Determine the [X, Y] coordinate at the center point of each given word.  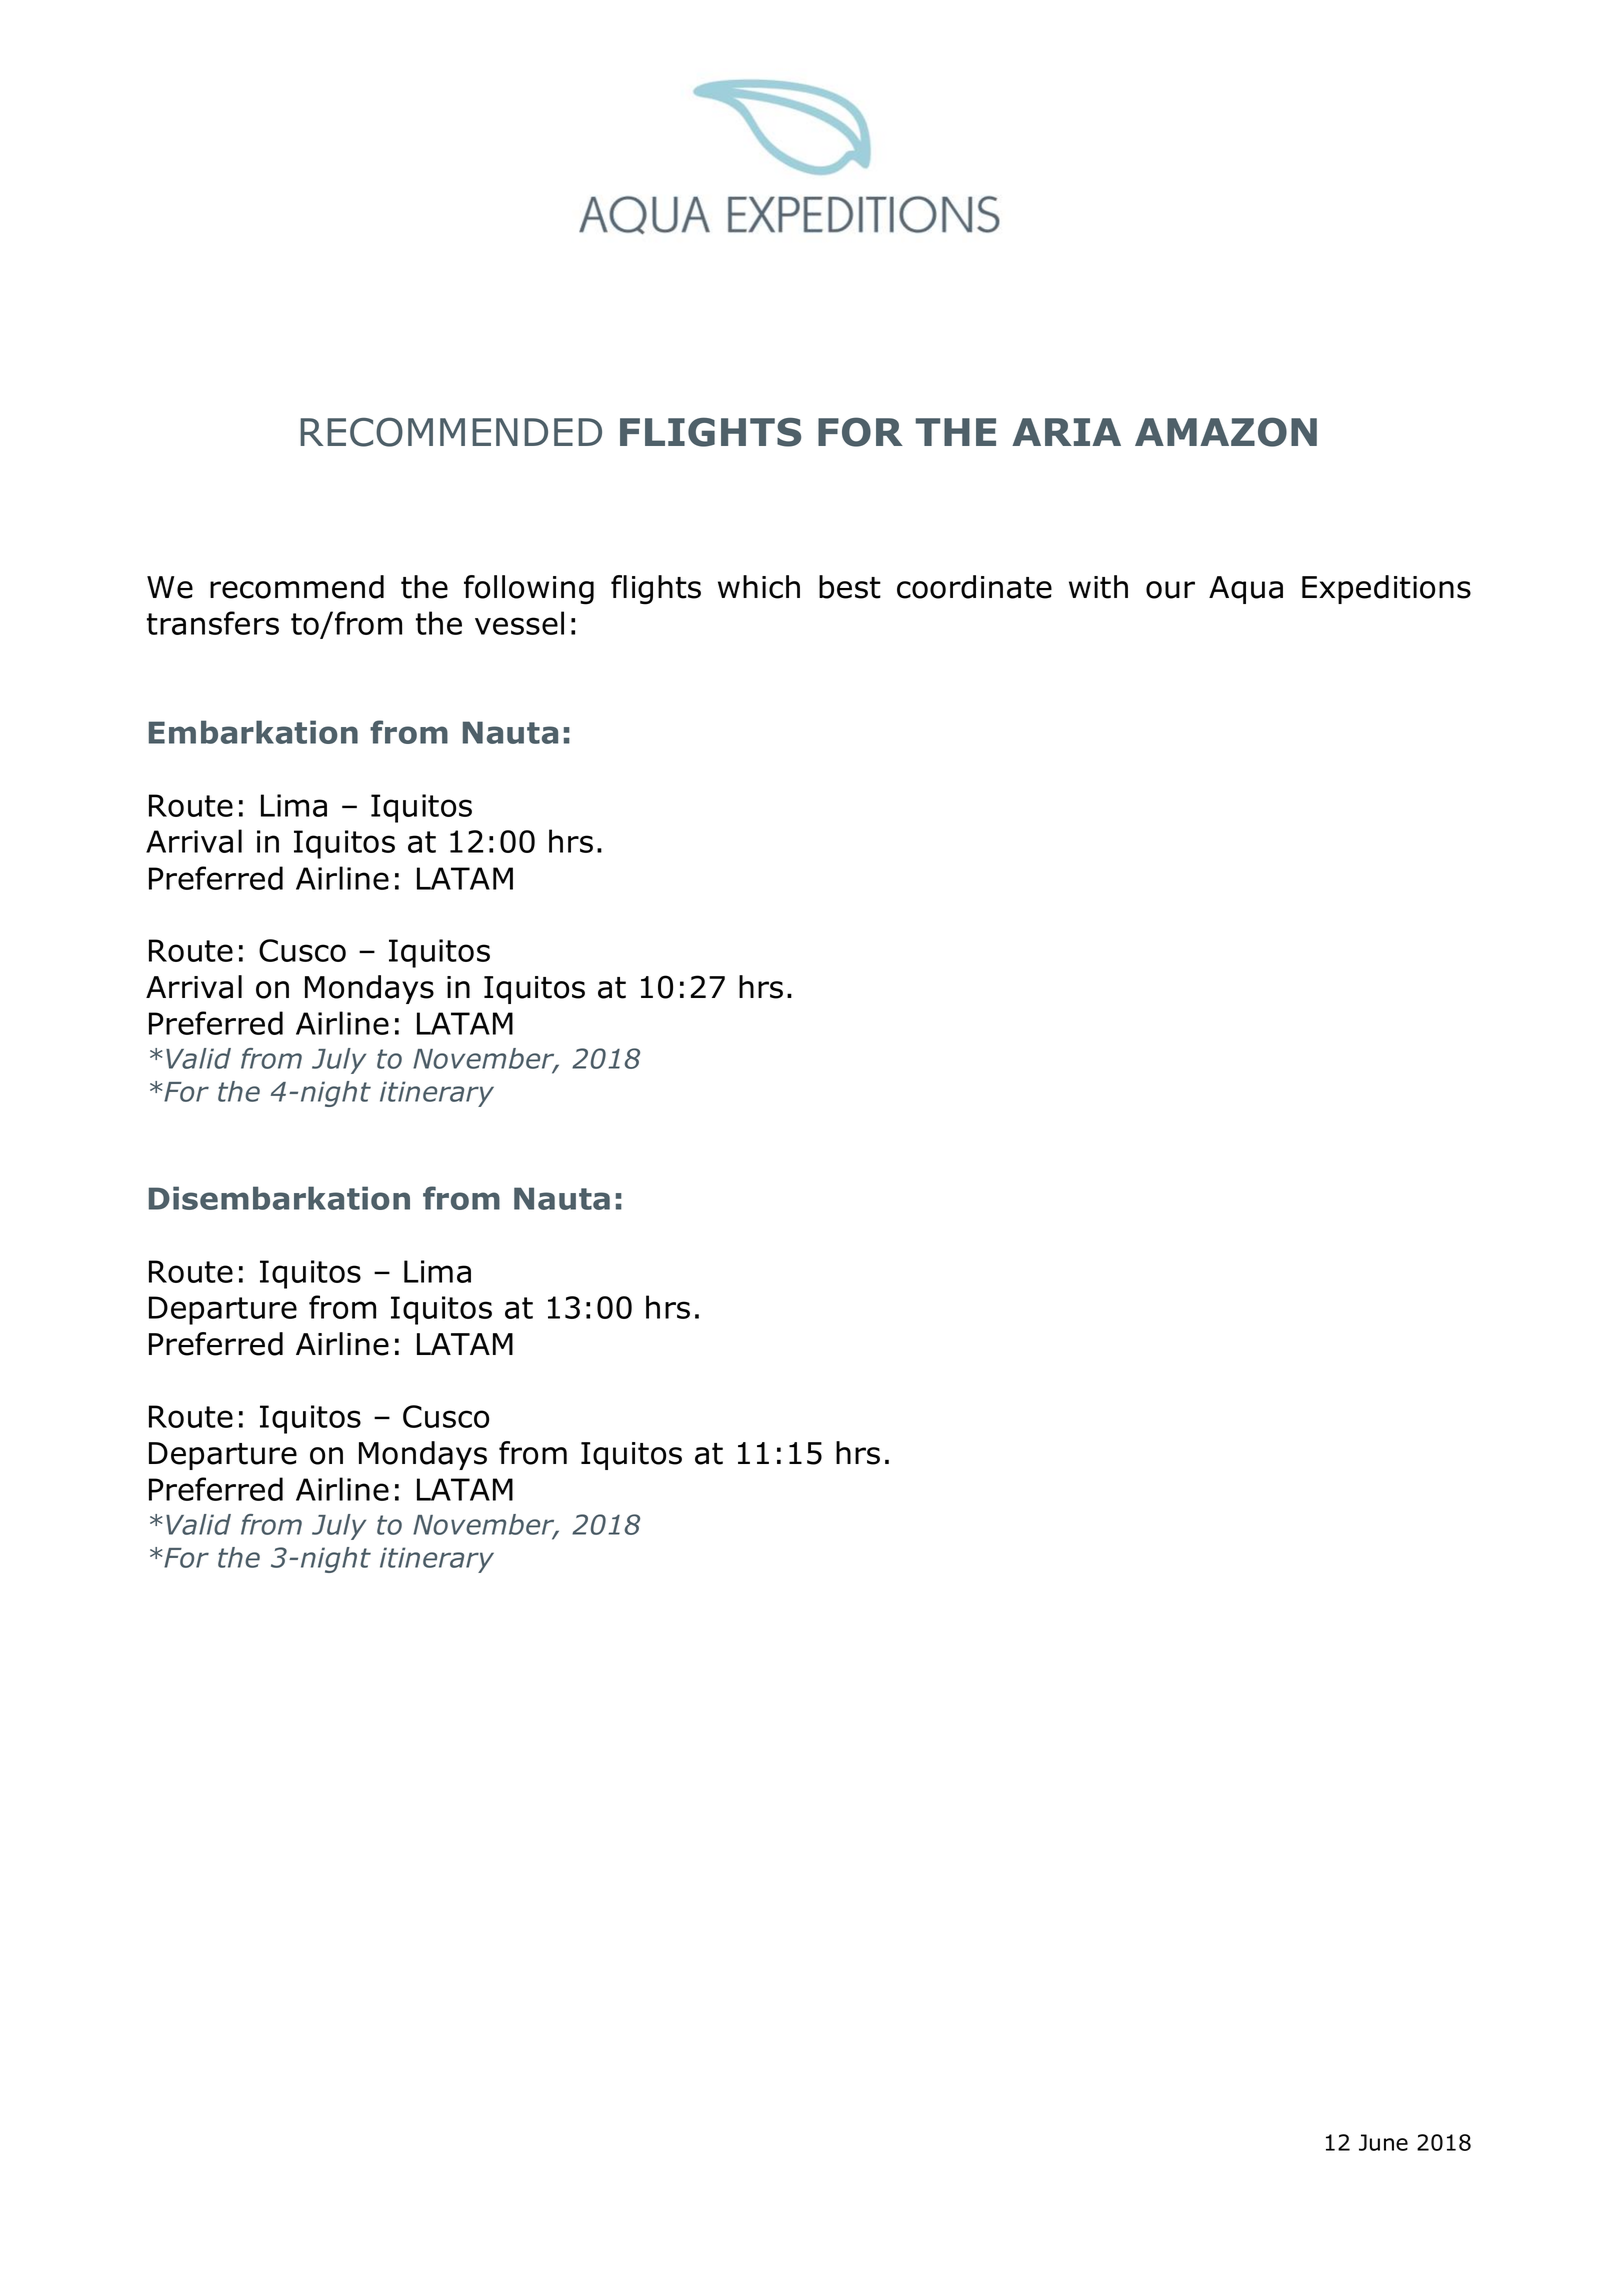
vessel [519, 623]
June [1383, 2142]
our [1170, 590]
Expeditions [1386, 589]
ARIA [1066, 432]
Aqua [1246, 590]
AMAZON [1226, 432]
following [529, 590]
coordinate [974, 587]
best [850, 587]
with [1098, 587]
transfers [213, 623]
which [759, 587]
